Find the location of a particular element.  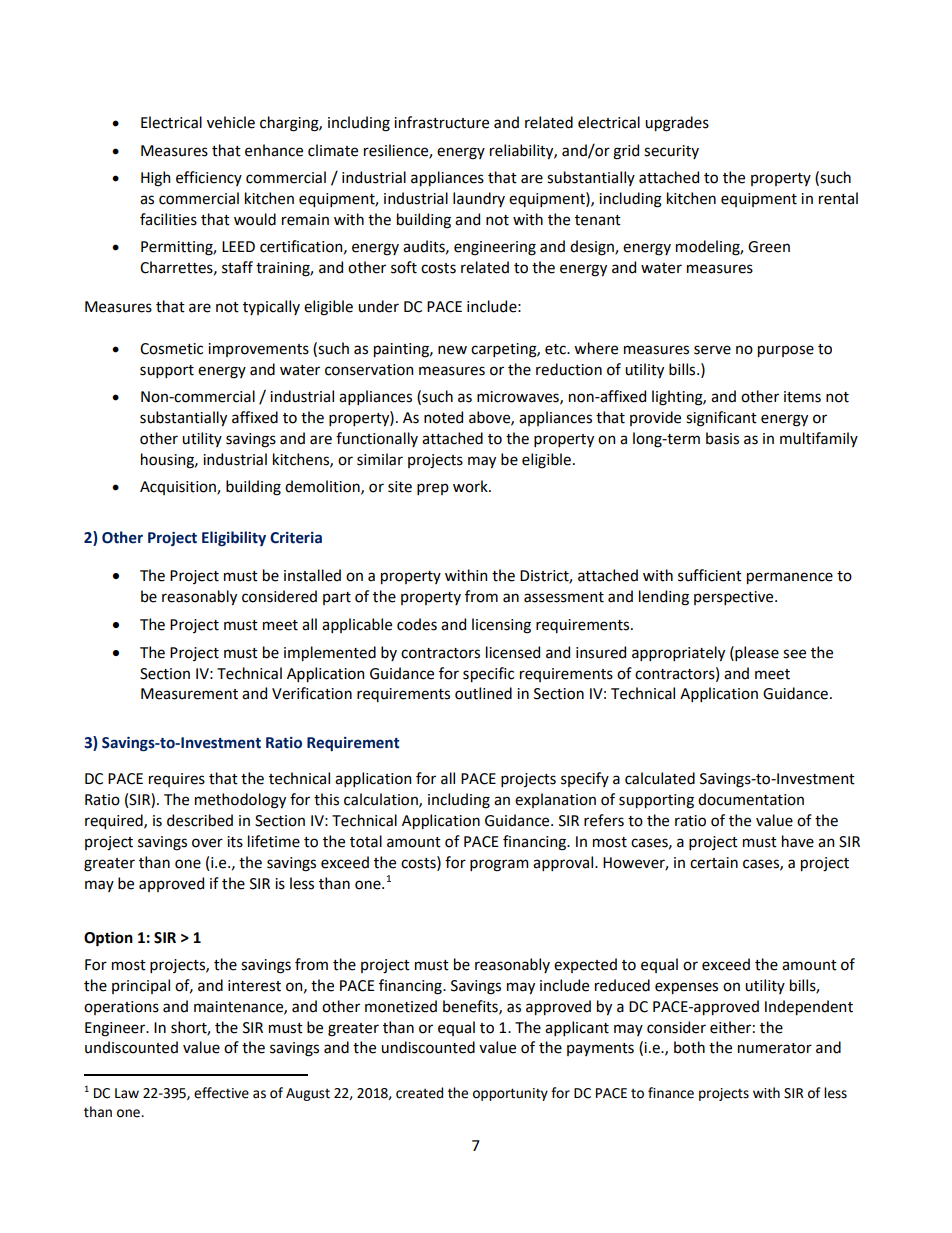

infrastructure is located at coordinates (441, 122).
